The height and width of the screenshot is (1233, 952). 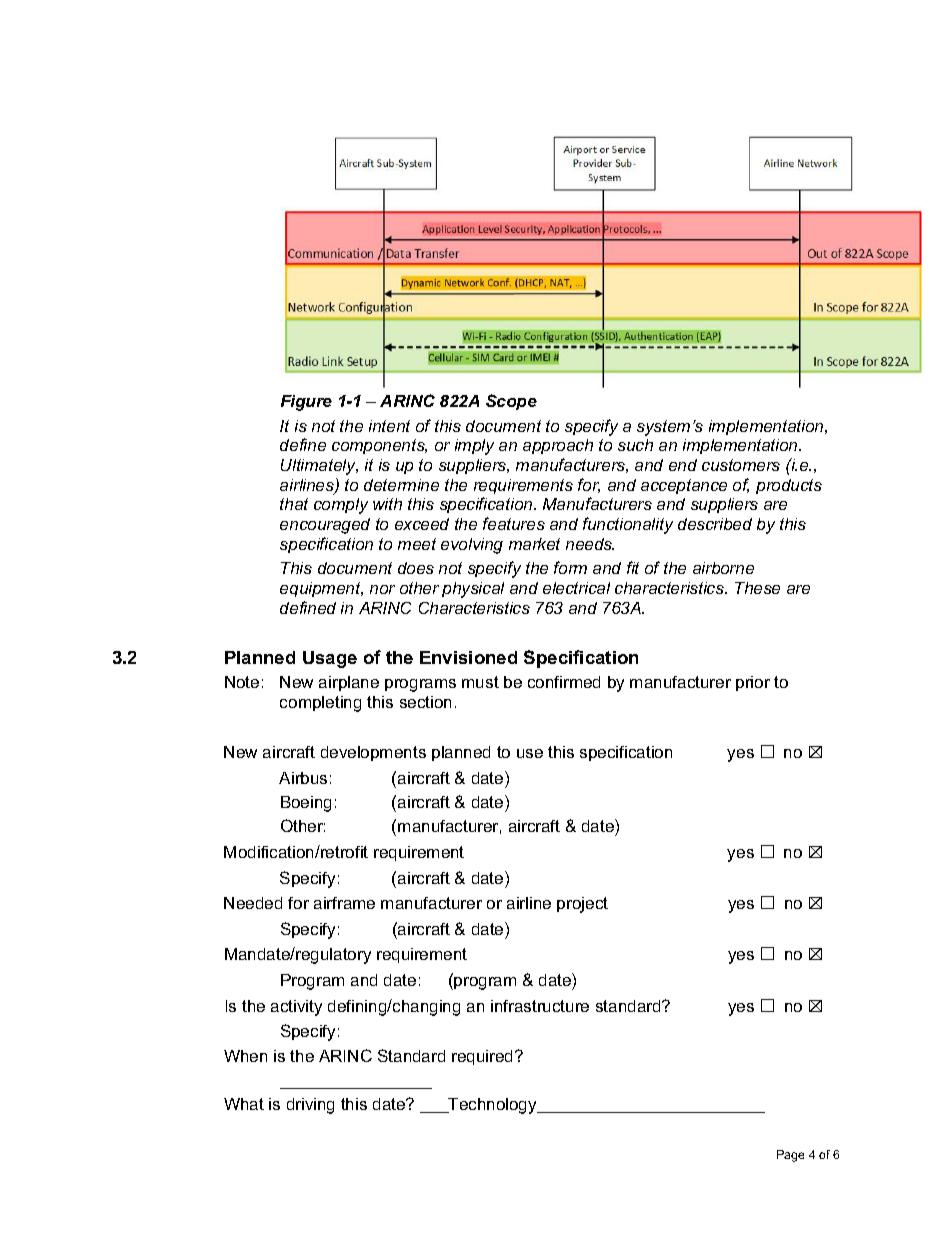 What do you see at coordinates (344, 903) in the screenshot?
I see `airframe` at bounding box center [344, 903].
